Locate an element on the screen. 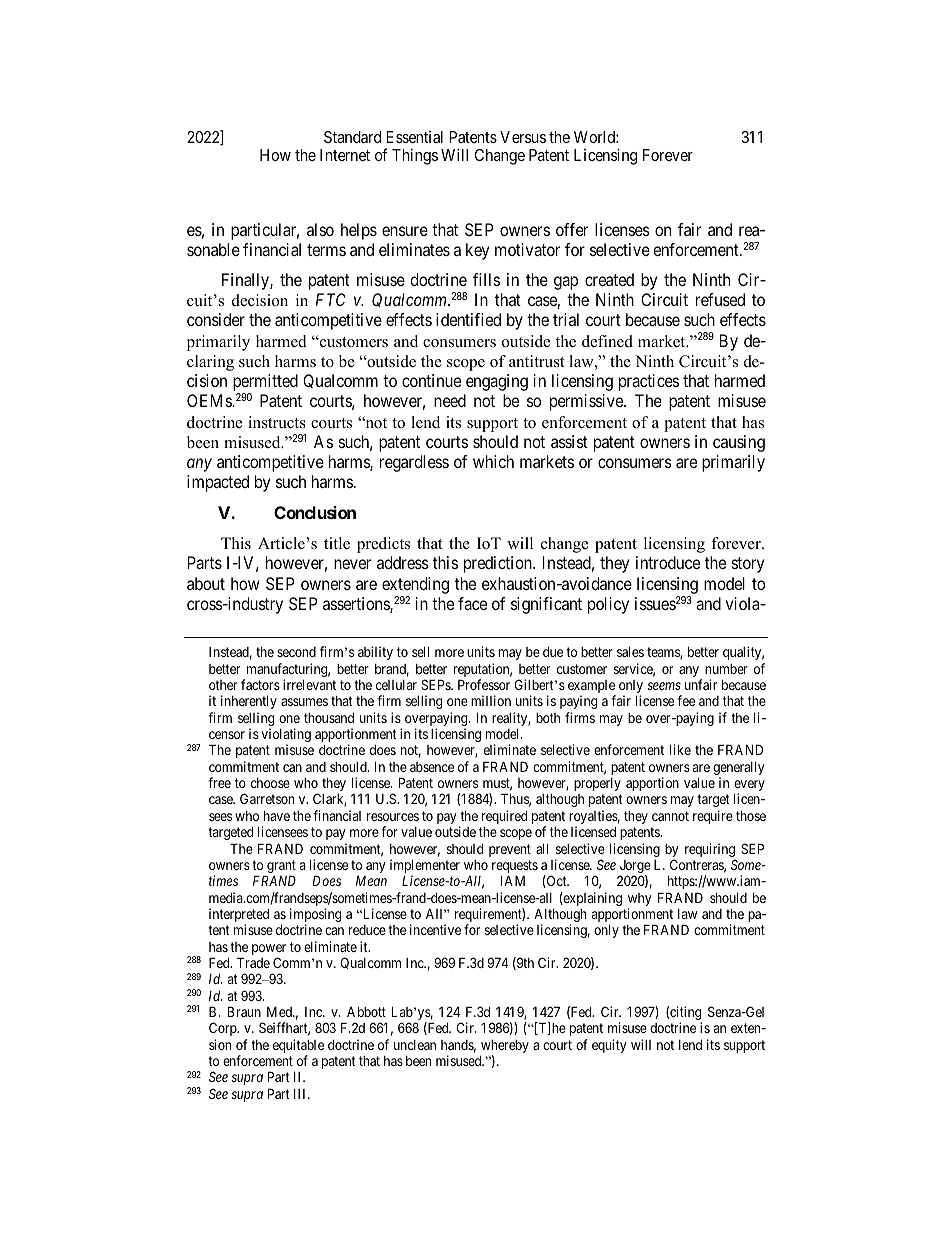 The image size is (952, 1233). second is located at coordinates (296, 652).
